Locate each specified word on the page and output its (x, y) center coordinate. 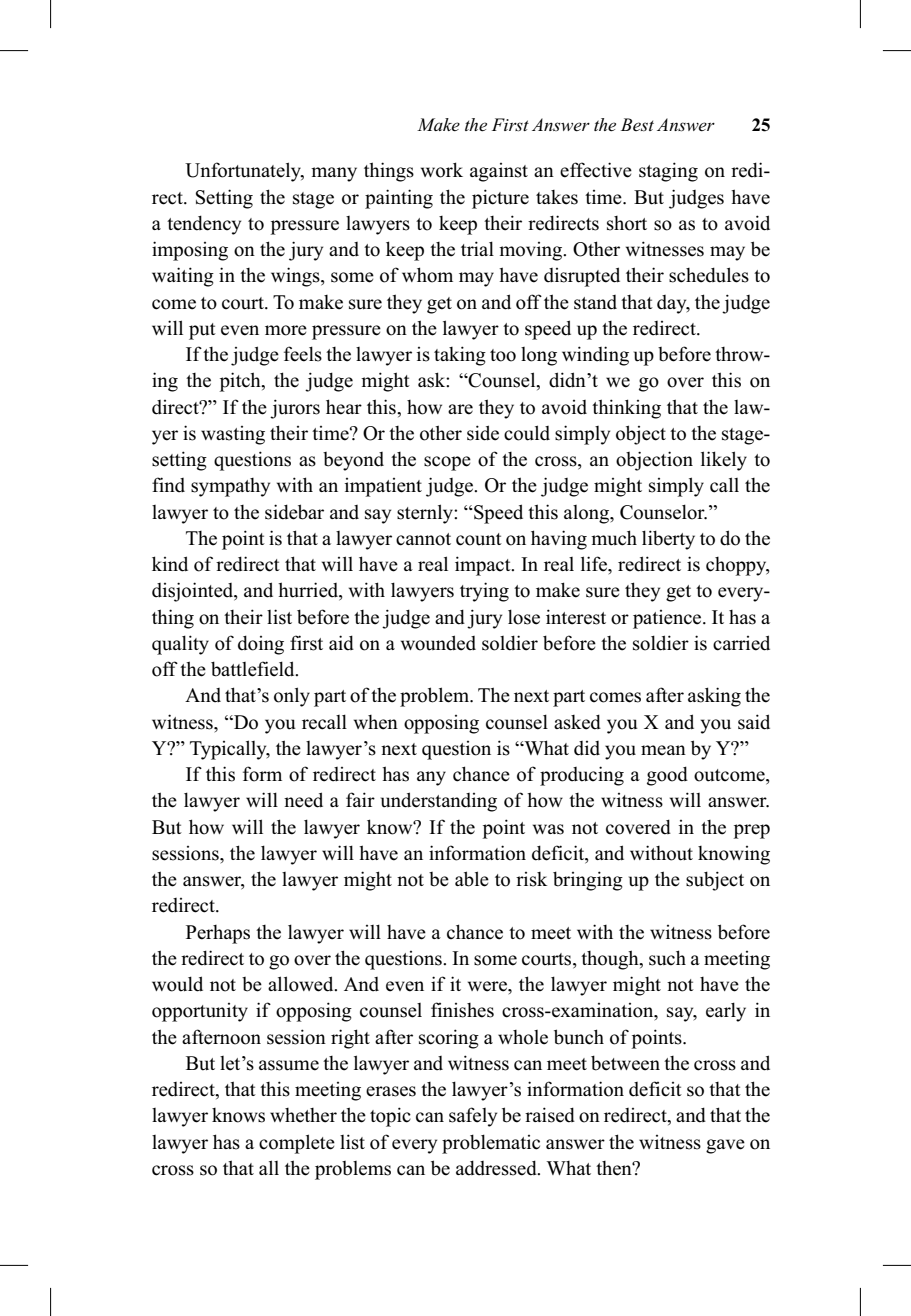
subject (715, 881)
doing (261, 645)
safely (473, 1117)
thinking (626, 409)
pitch (241, 382)
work (442, 170)
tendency (204, 225)
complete (297, 1144)
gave (725, 1146)
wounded (438, 643)
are (460, 409)
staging (668, 172)
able (472, 879)
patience (668, 619)
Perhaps (218, 934)
